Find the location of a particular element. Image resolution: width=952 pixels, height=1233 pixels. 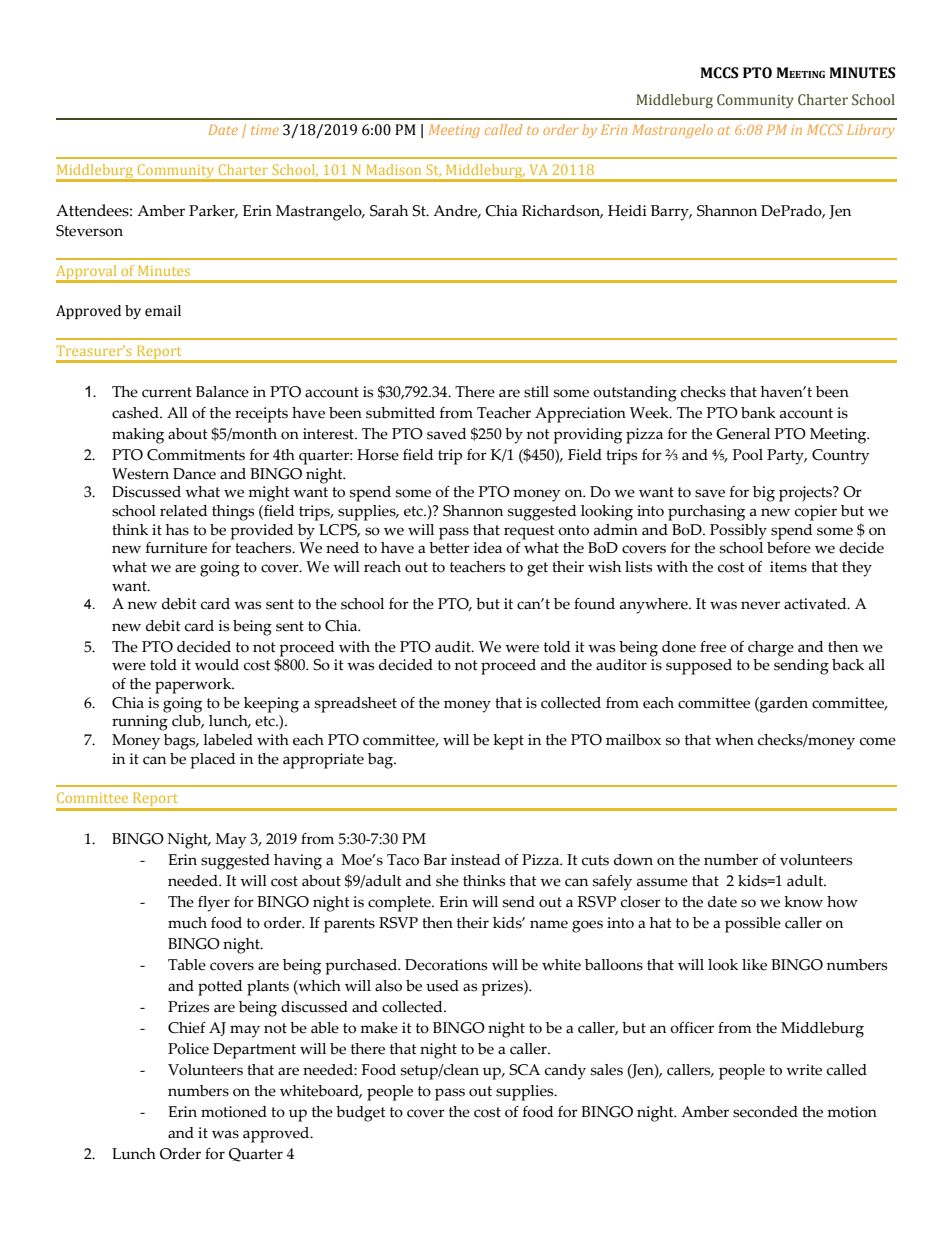

kept is located at coordinates (508, 742).
